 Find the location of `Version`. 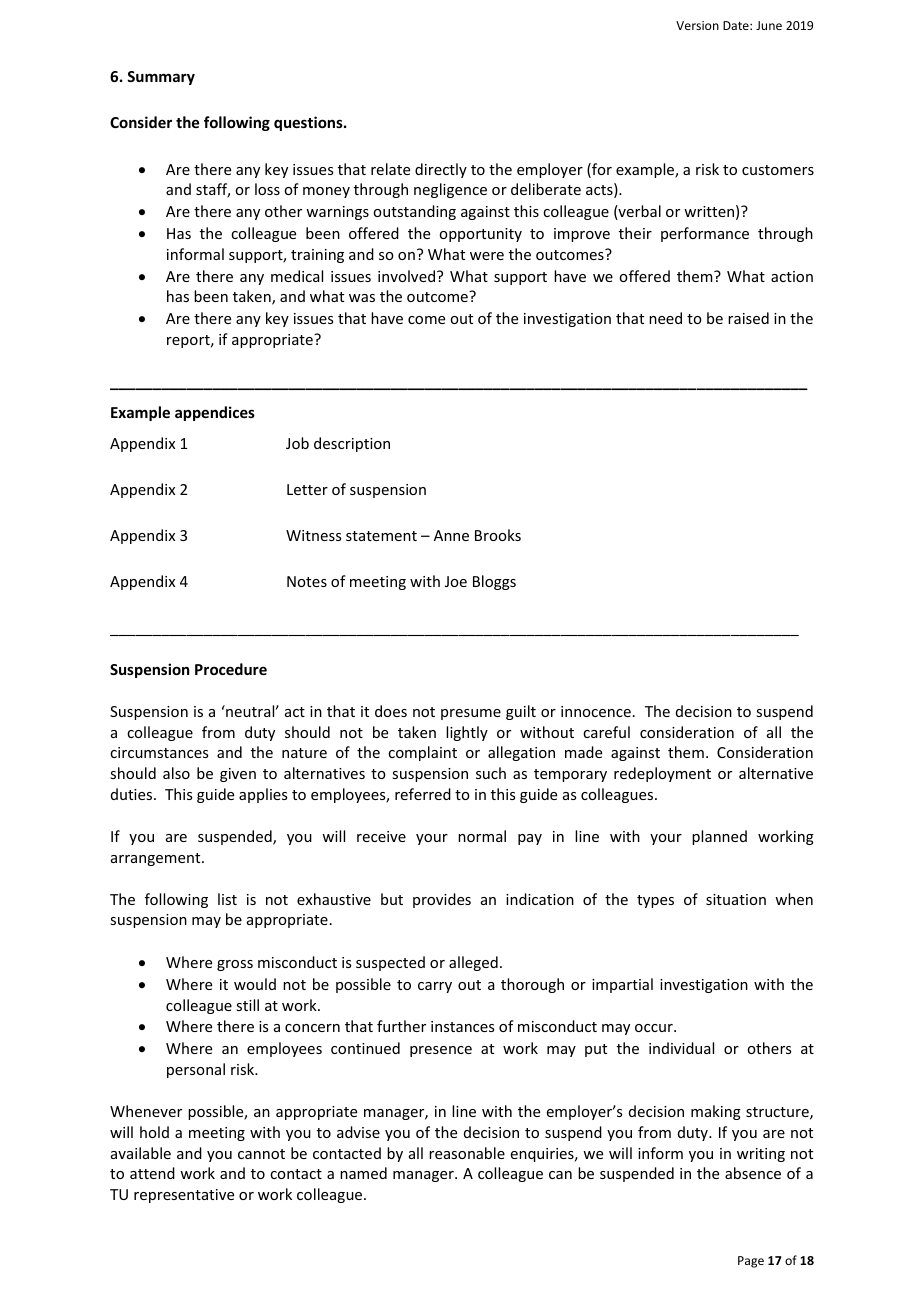

Version is located at coordinates (697, 25).
